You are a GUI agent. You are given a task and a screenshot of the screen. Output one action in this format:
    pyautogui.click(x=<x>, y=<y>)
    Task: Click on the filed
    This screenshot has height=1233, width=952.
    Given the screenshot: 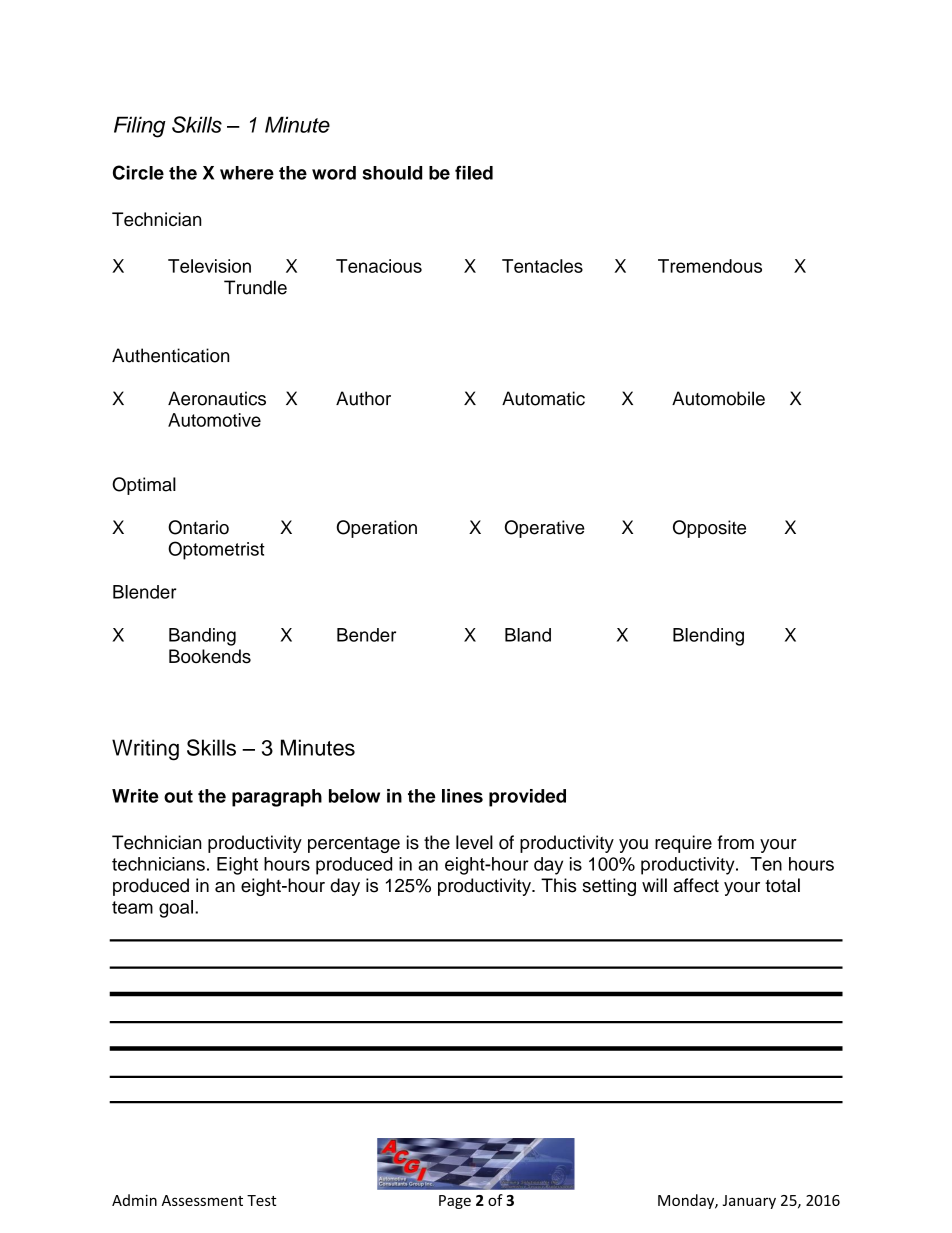 What is the action you would take?
    pyautogui.click(x=474, y=172)
